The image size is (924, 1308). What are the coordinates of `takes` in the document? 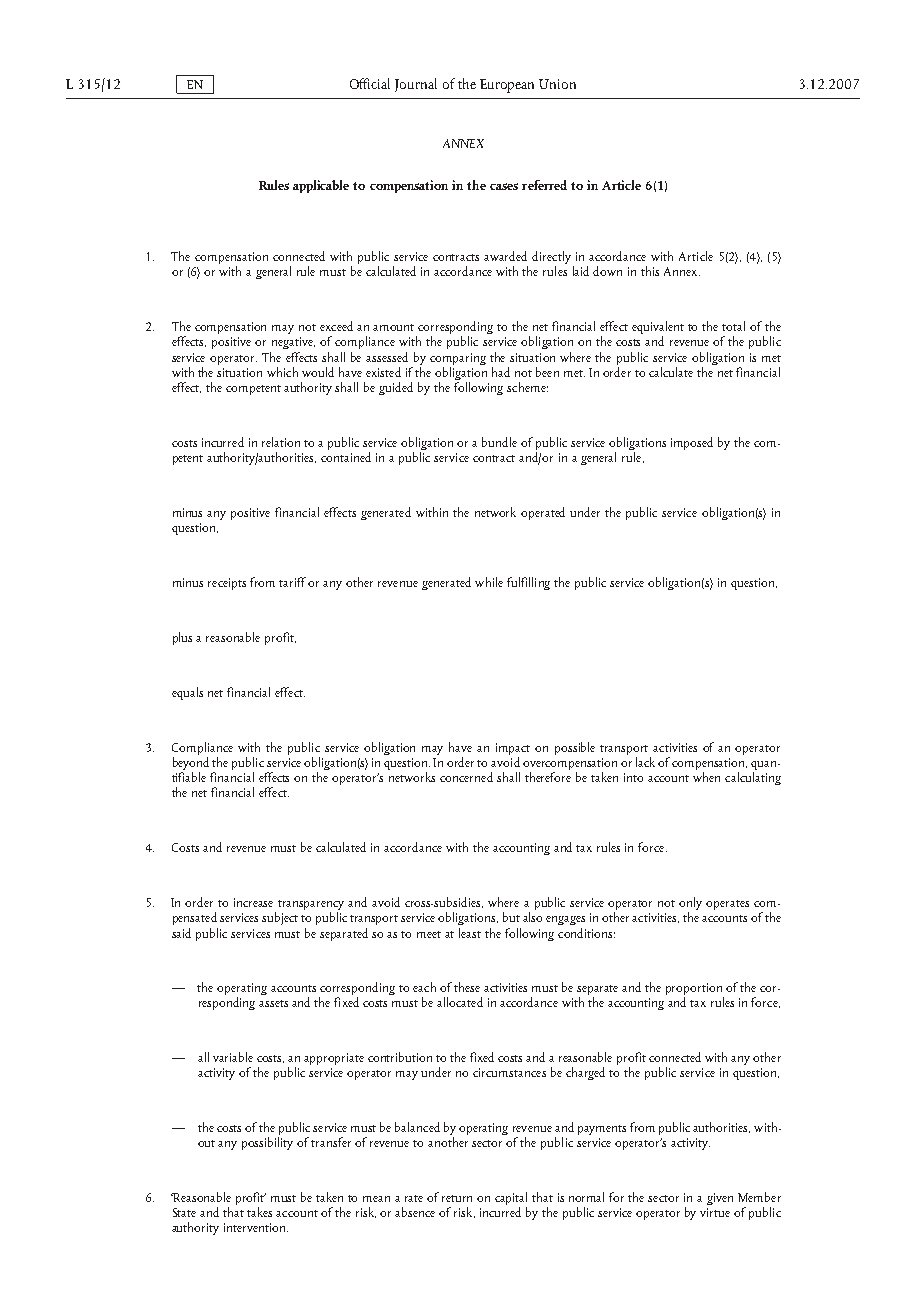 It's located at (259, 1212).
